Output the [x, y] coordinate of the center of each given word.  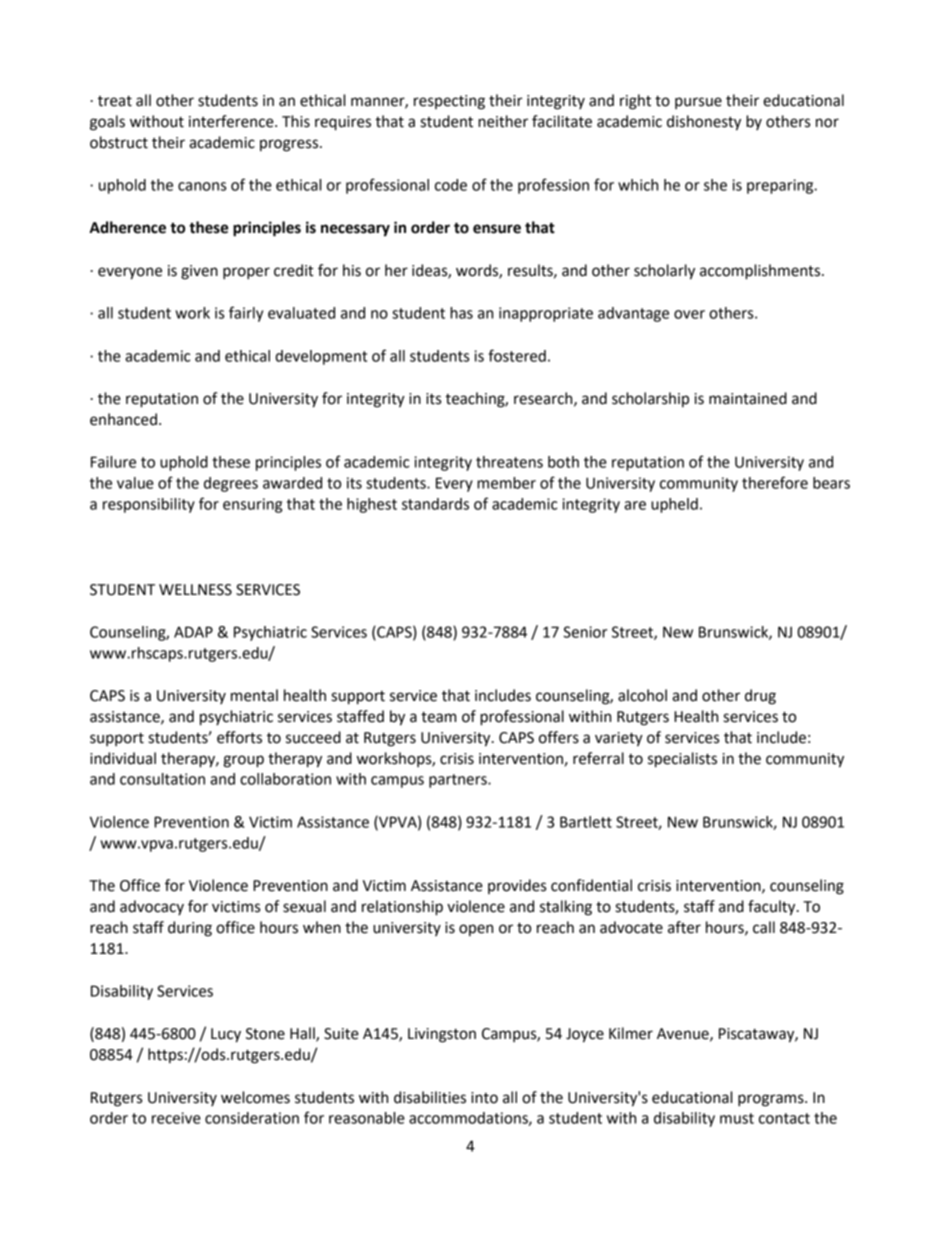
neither [503, 121]
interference [232, 121]
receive [176, 1118]
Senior [585, 632]
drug [760, 697]
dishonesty [704, 123]
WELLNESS [195, 590]
